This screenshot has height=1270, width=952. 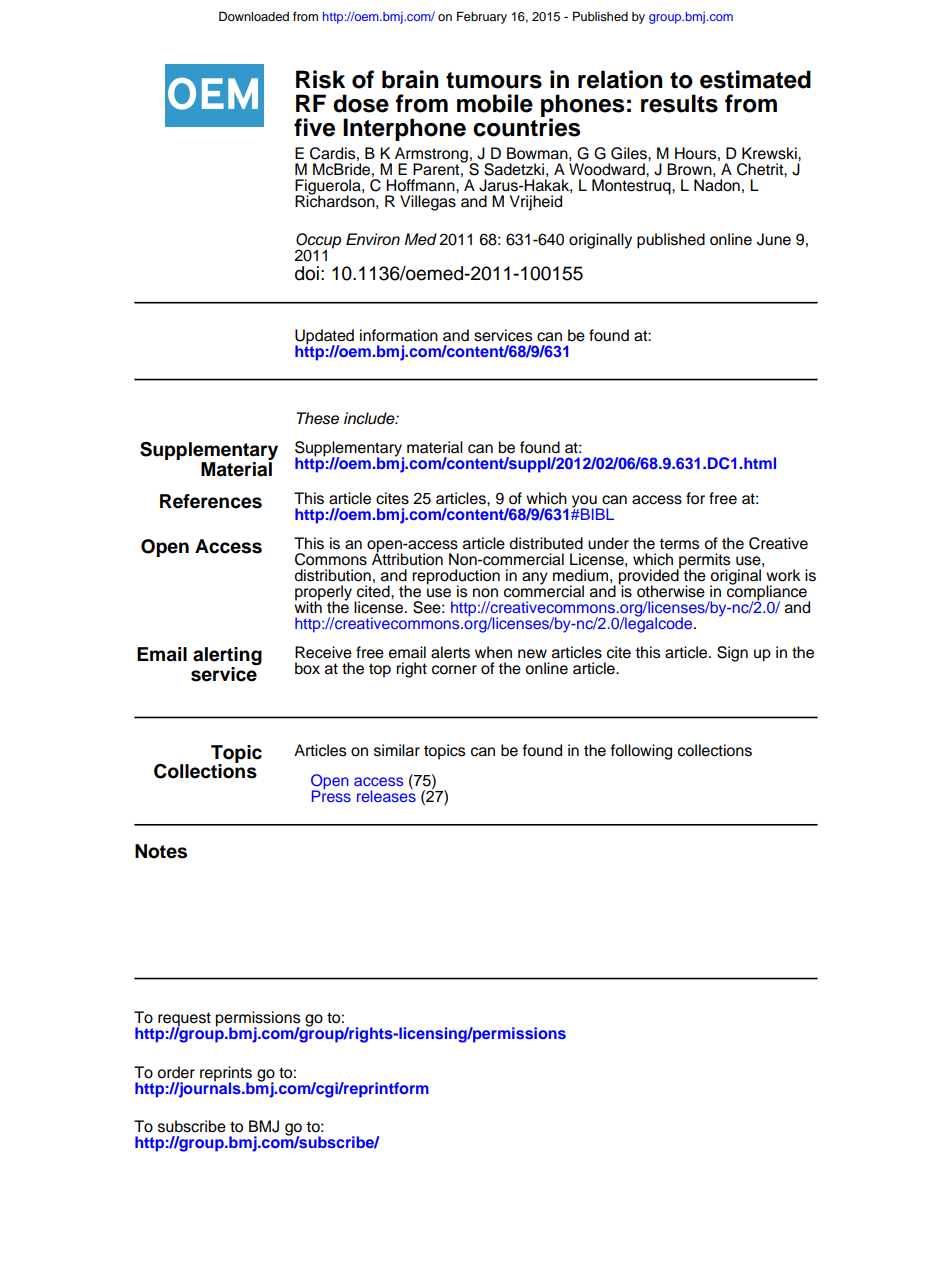 I want to click on reproduction, so click(x=456, y=578).
